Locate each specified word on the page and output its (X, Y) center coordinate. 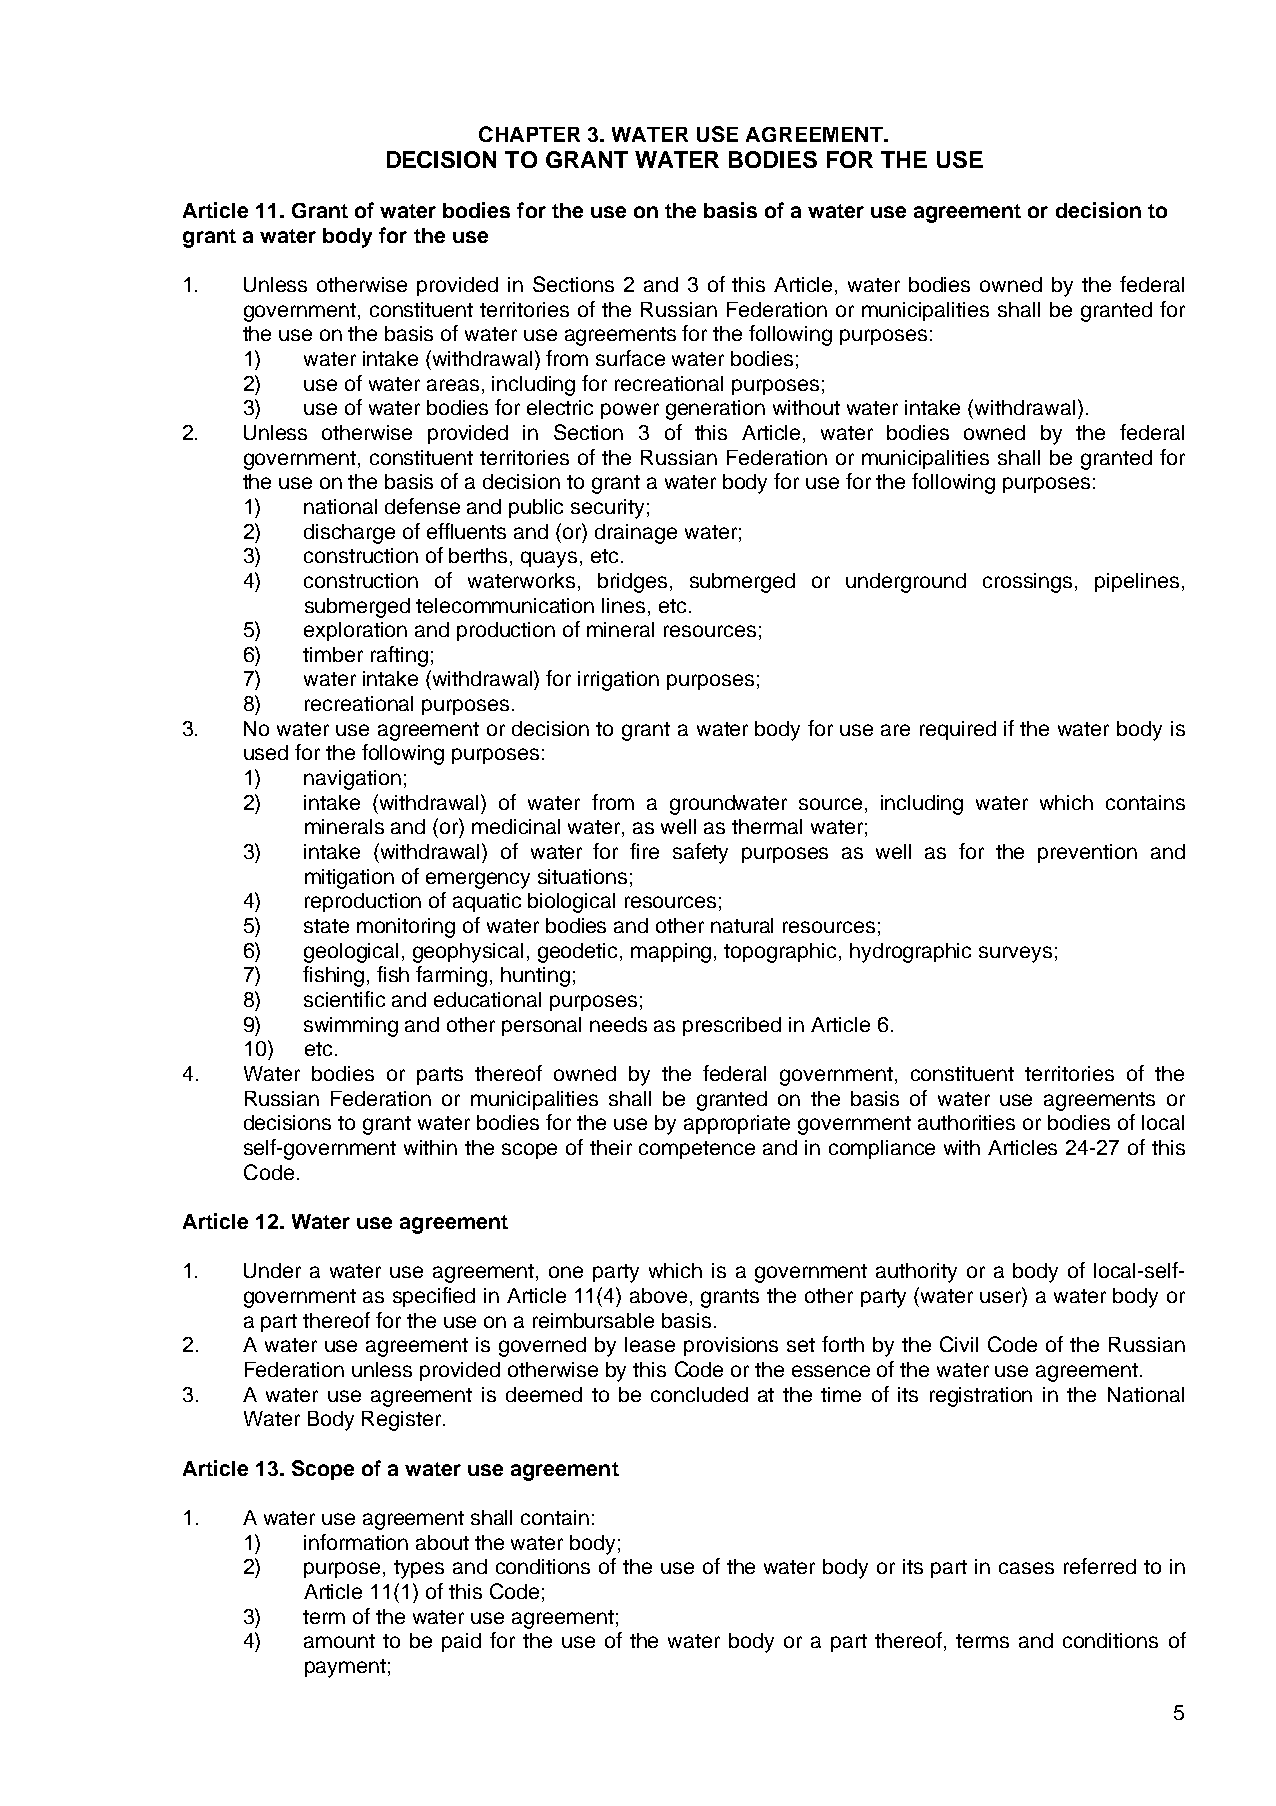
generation (715, 410)
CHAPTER (529, 134)
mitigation (349, 879)
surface (630, 358)
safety (700, 853)
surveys (1015, 954)
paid (461, 1642)
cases (1026, 1568)
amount (339, 1641)
